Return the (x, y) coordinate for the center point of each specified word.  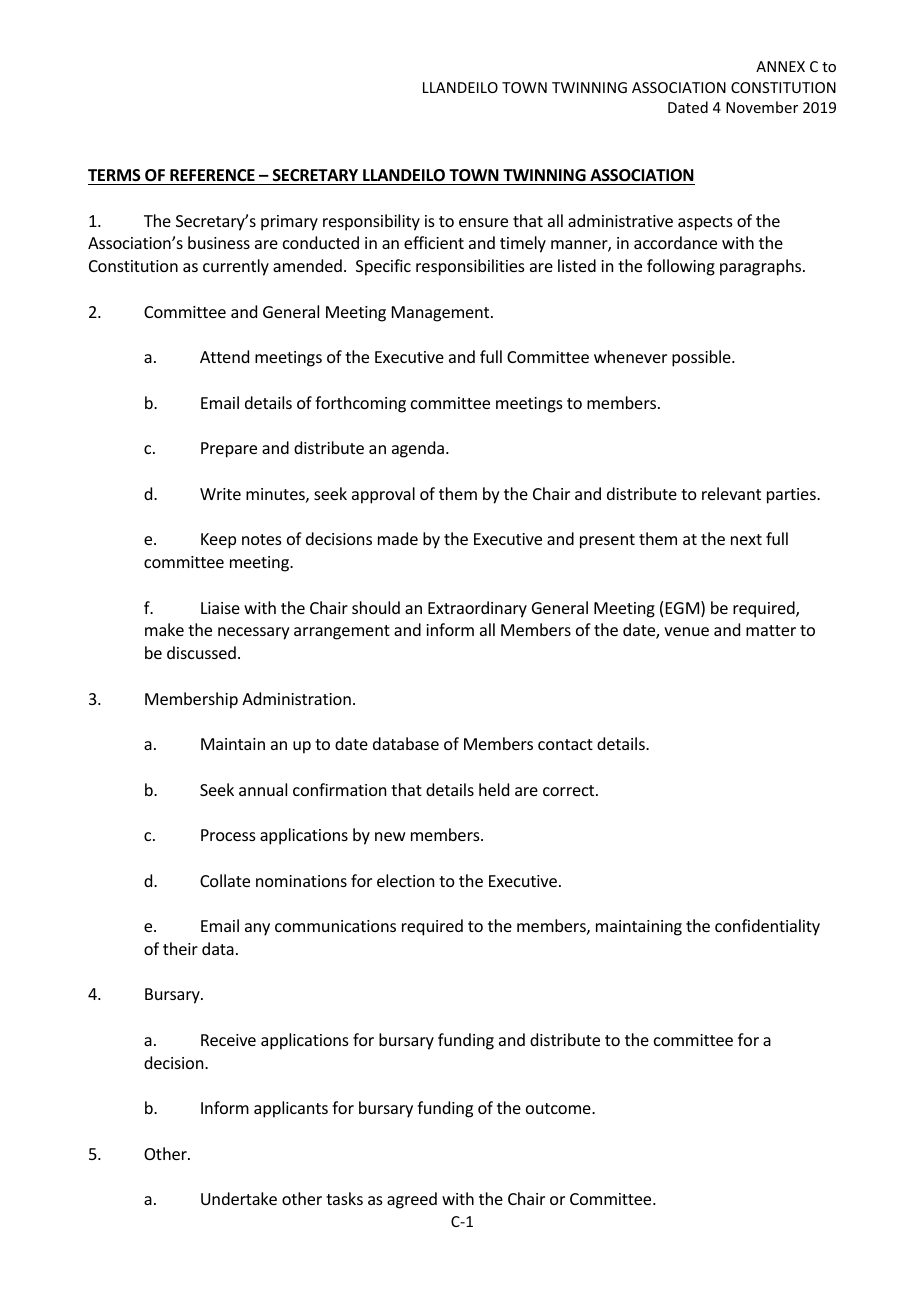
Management (442, 314)
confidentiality (767, 927)
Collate (225, 880)
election (405, 880)
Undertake (239, 1198)
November (762, 107)
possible (702, 358)
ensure (483, 222)
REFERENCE (212, 175)
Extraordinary (477, 609)
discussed (201, 652)
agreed (412, 1200)
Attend (224, 356)
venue (686, 631)
